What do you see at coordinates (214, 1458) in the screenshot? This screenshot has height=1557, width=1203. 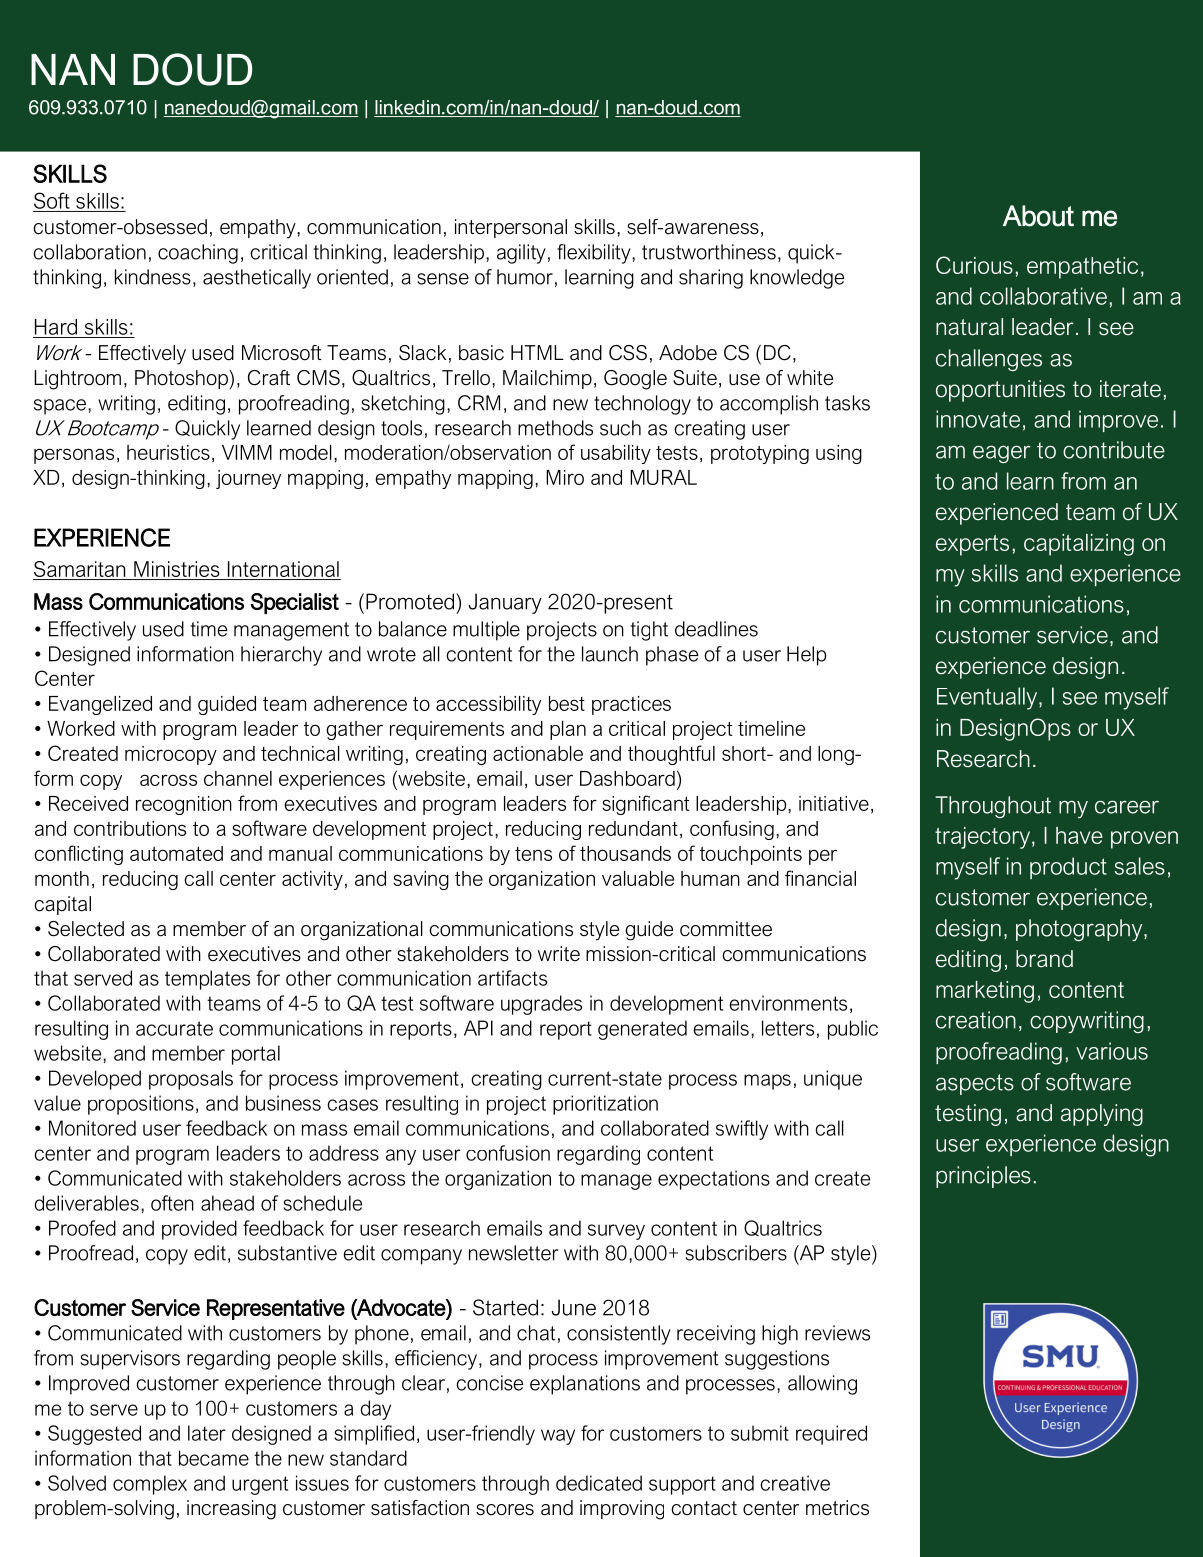 I see `became` at bounding box center [214, 1458].
